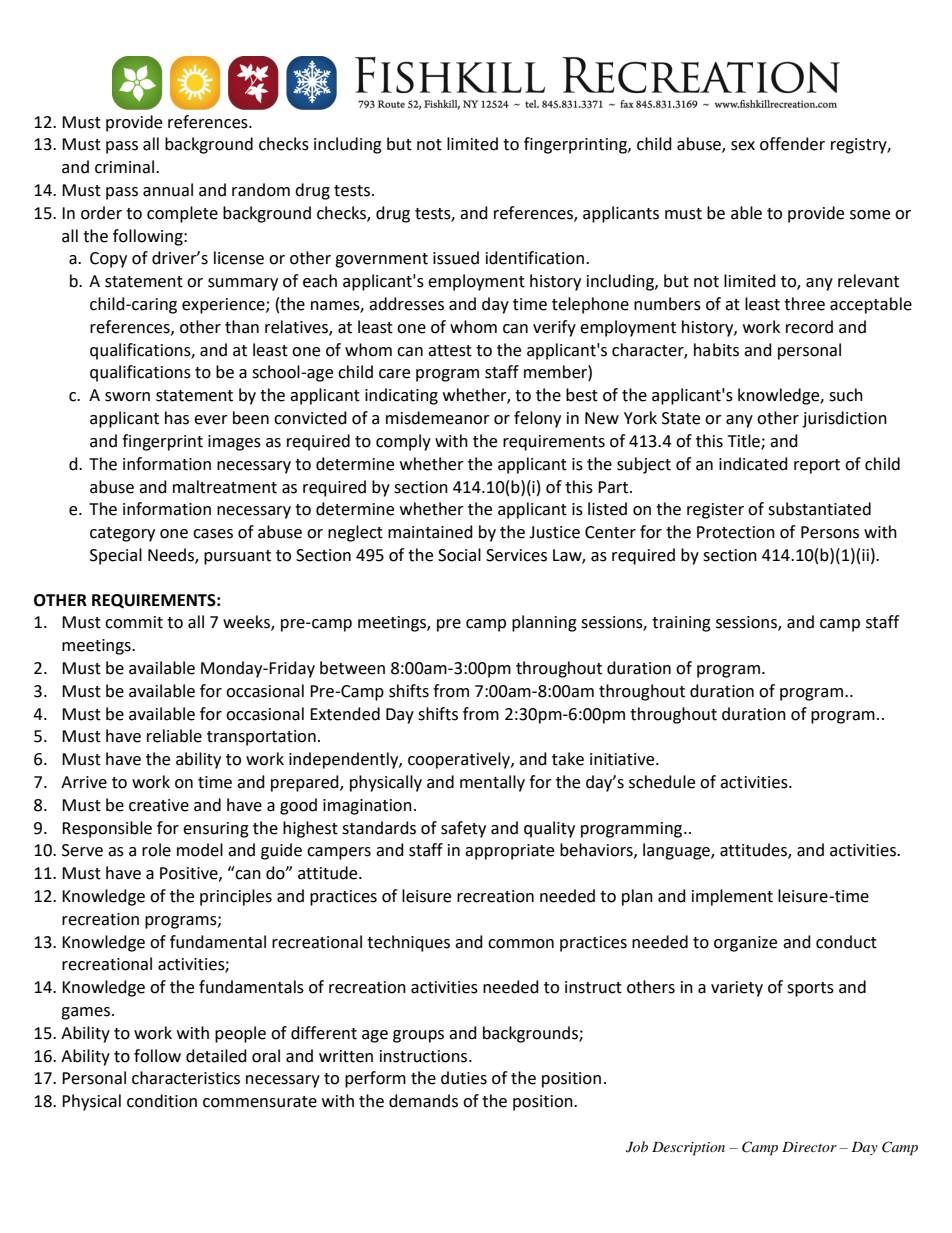 This document has height=1233, width=952. Describe the element at coordinates (792, 144) in the document. I see `offender` at that location.
